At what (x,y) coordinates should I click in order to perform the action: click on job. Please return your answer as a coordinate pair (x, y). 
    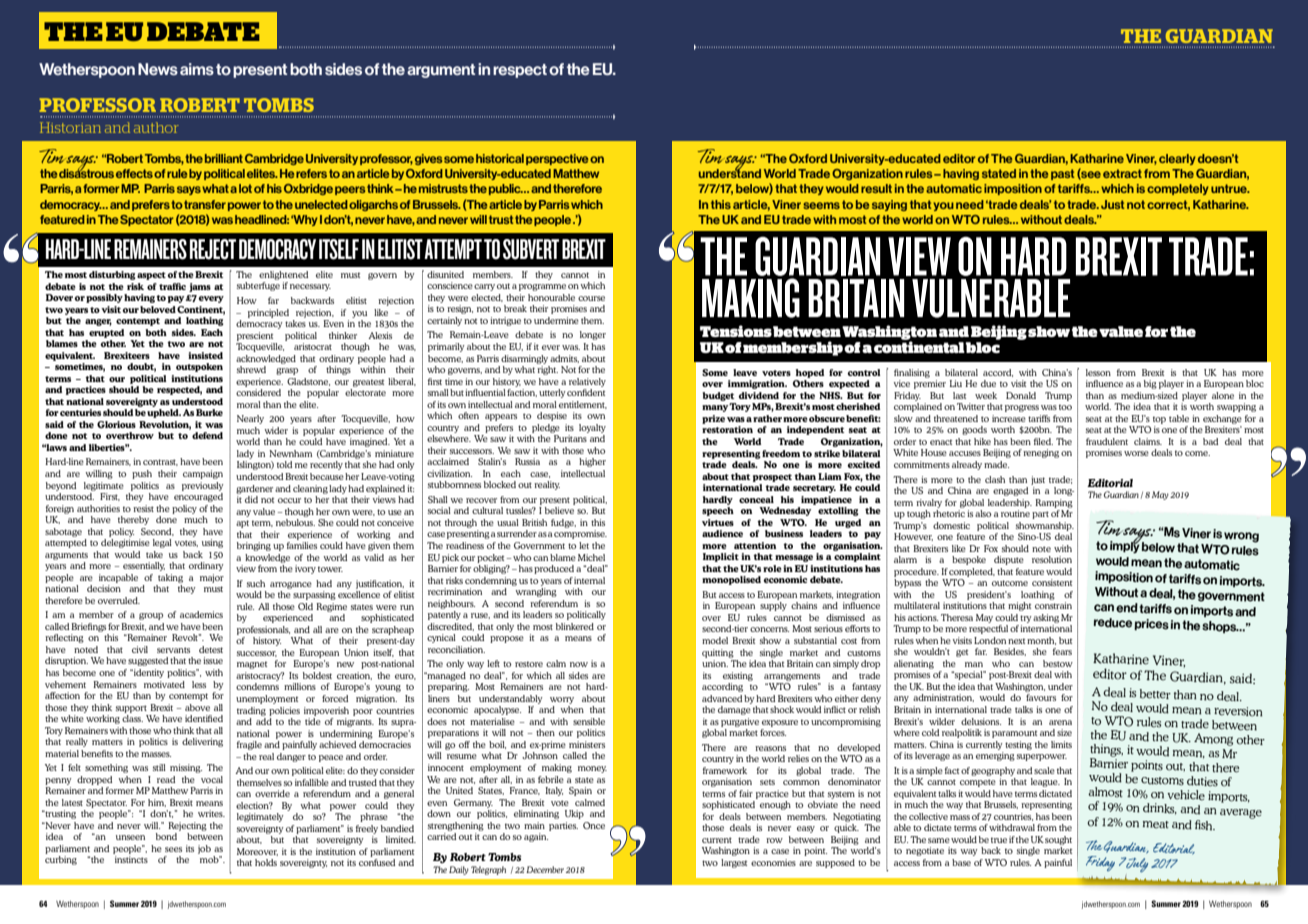
    Looking at the image, I should click on (204, 849).
